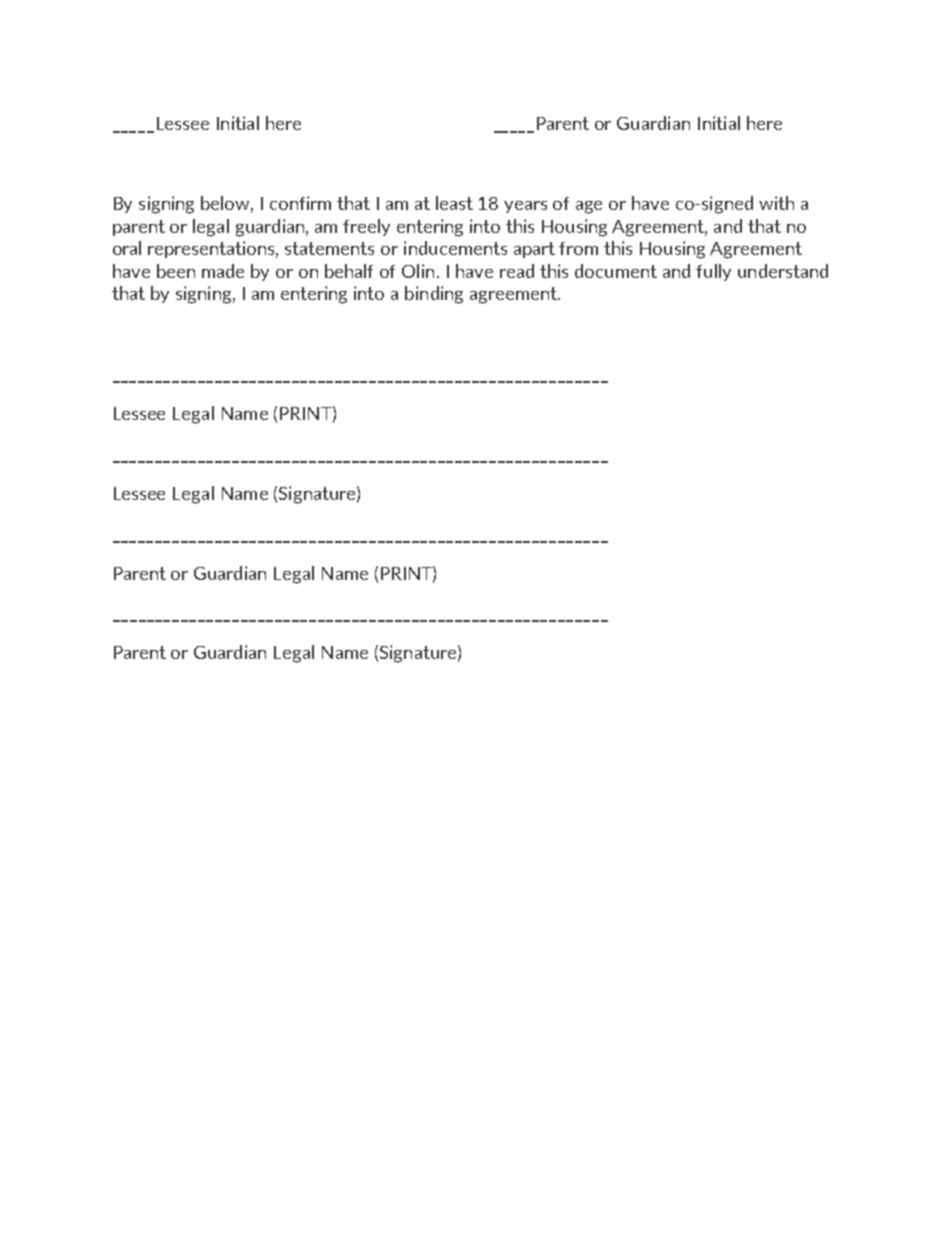 Image resolution: width=952 pixels, height=1233 pixels. What do you see at coordinates (223, 271) in the image?
I see `made` at bounding box center [223, 271].
